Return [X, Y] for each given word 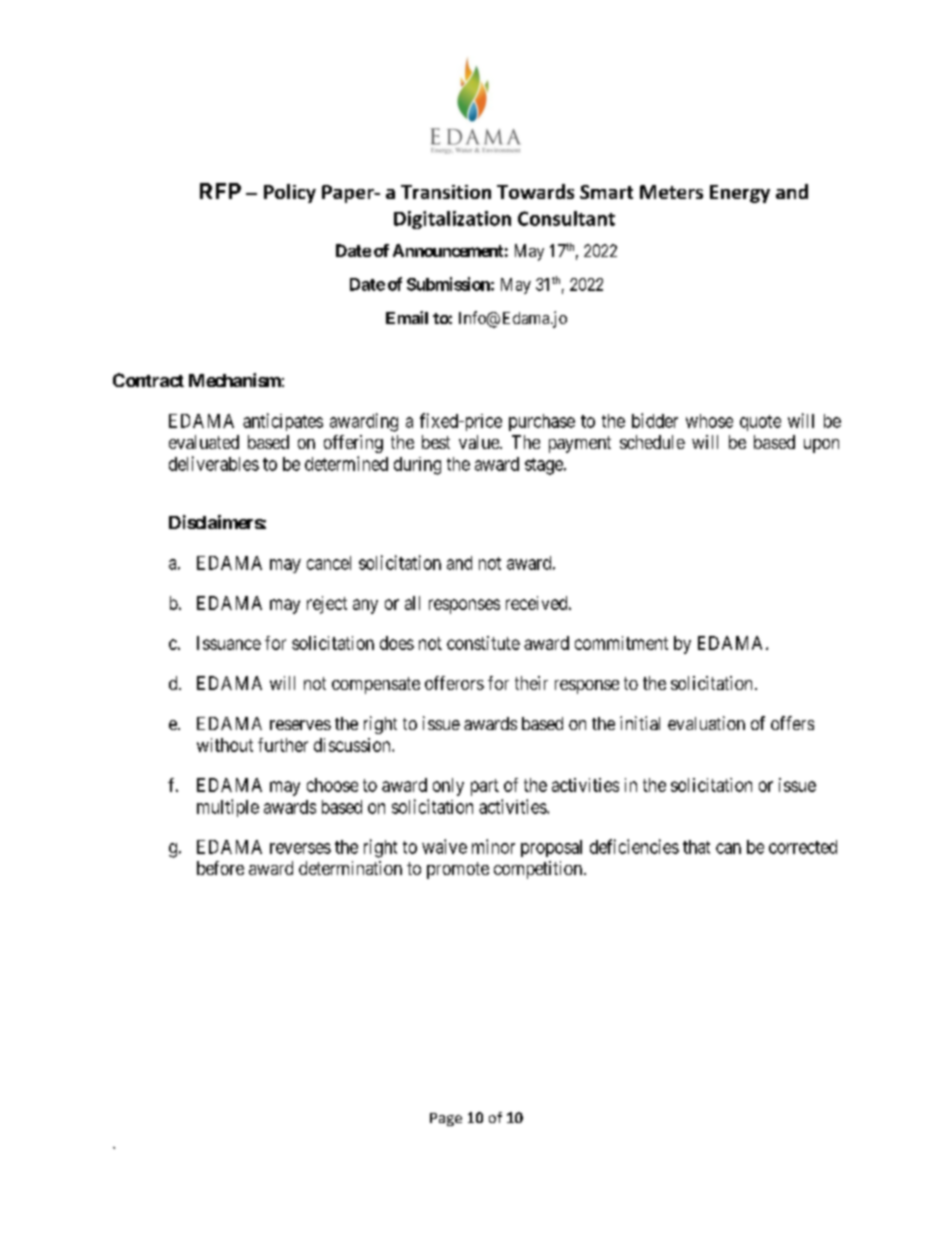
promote [458, 870]
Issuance [229, 643]
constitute [483, 643]
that [696, 847]
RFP [220, 191]
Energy [740, 194]
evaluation [706, 723]
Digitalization [452, 220]
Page [446, 1119]
